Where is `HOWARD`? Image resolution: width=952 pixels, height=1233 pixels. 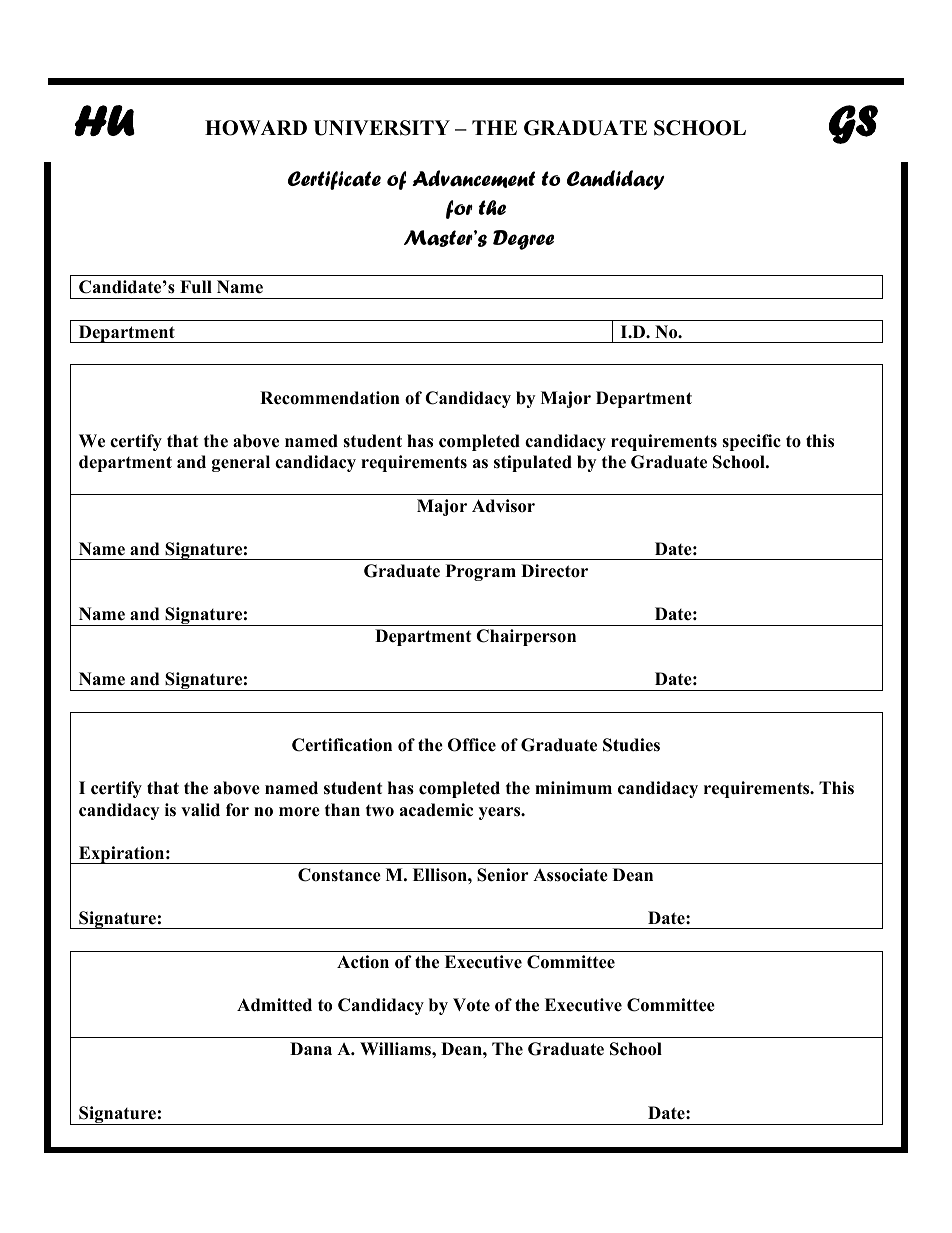
HOWARD is located at coordinates (256, 128).
